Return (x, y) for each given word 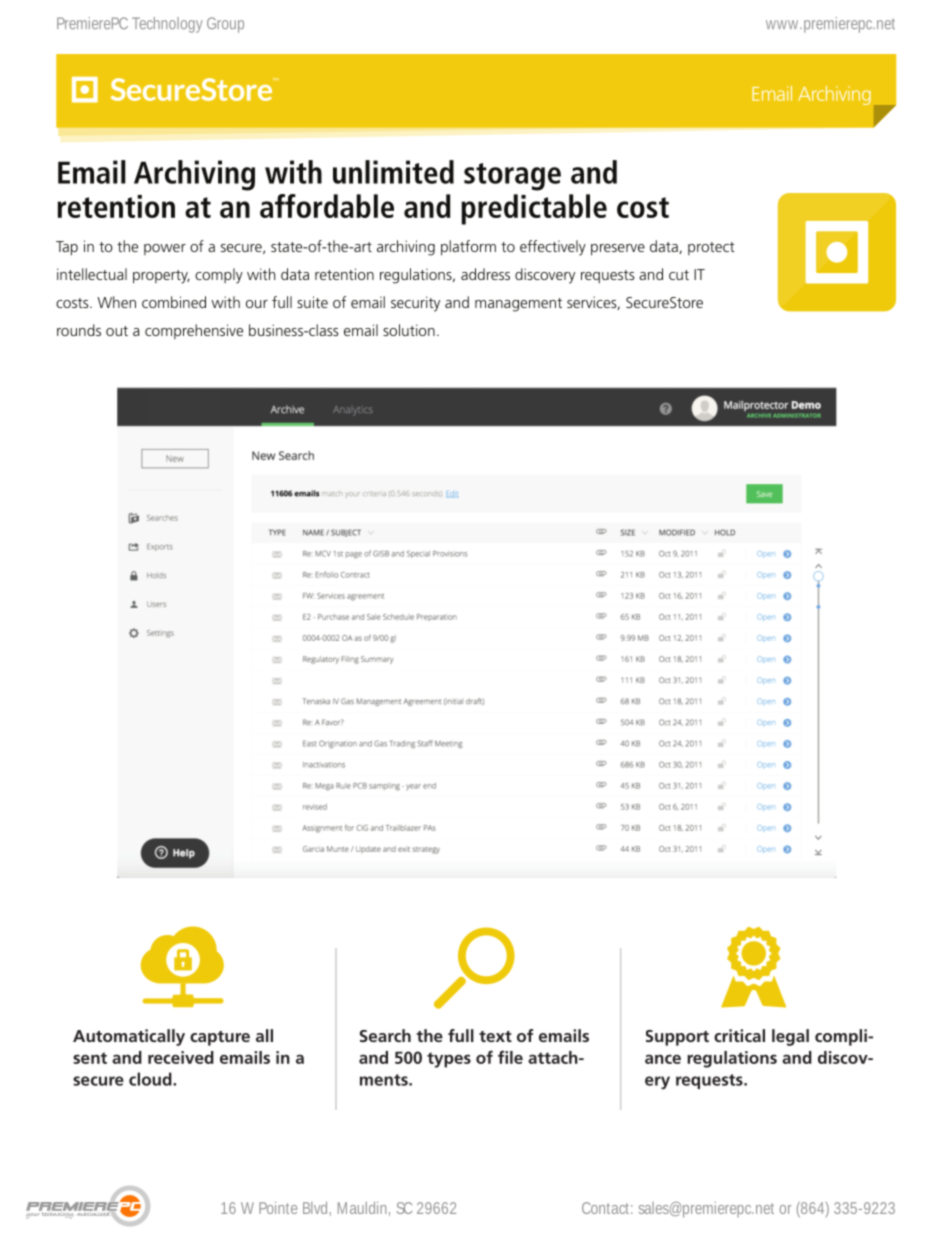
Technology (167, 25)
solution (409, 330)
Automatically (129, 1037)
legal (790, 1037)
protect (711, 248)
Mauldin (362, 1208)
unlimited (393, 172)
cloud (151, 1079)
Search (385, 1035)
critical (739, 1035)
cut (679, 275)
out (117, 331)
